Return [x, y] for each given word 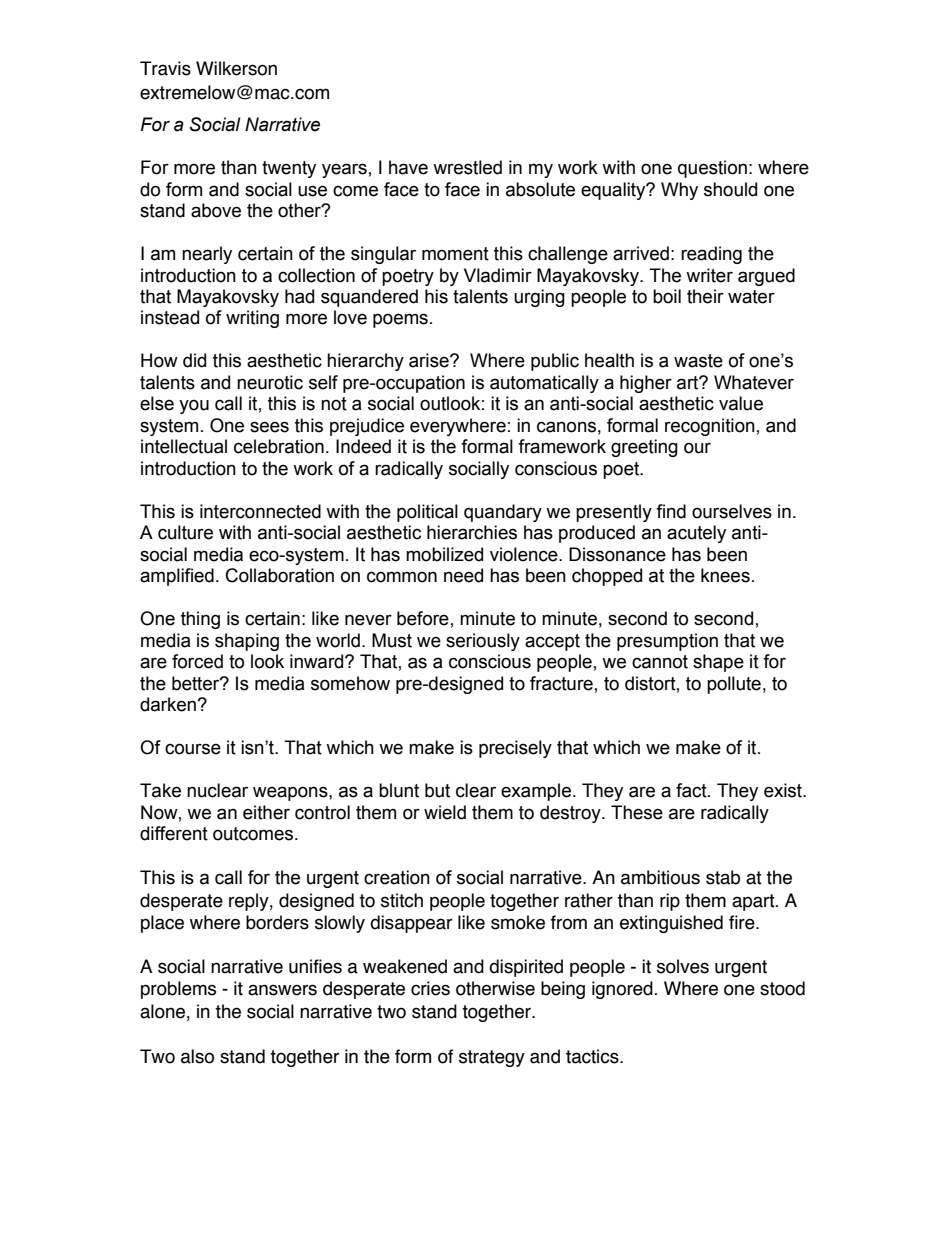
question [712, 169]
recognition [710, 427]
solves [683, 966]
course [193, 749]
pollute [734, 685]
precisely [515, 749]
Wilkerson [236, 68]
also [197, 1056]
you [194, 406]
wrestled [467, 167]
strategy [492, 1058]
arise [430, 360]
